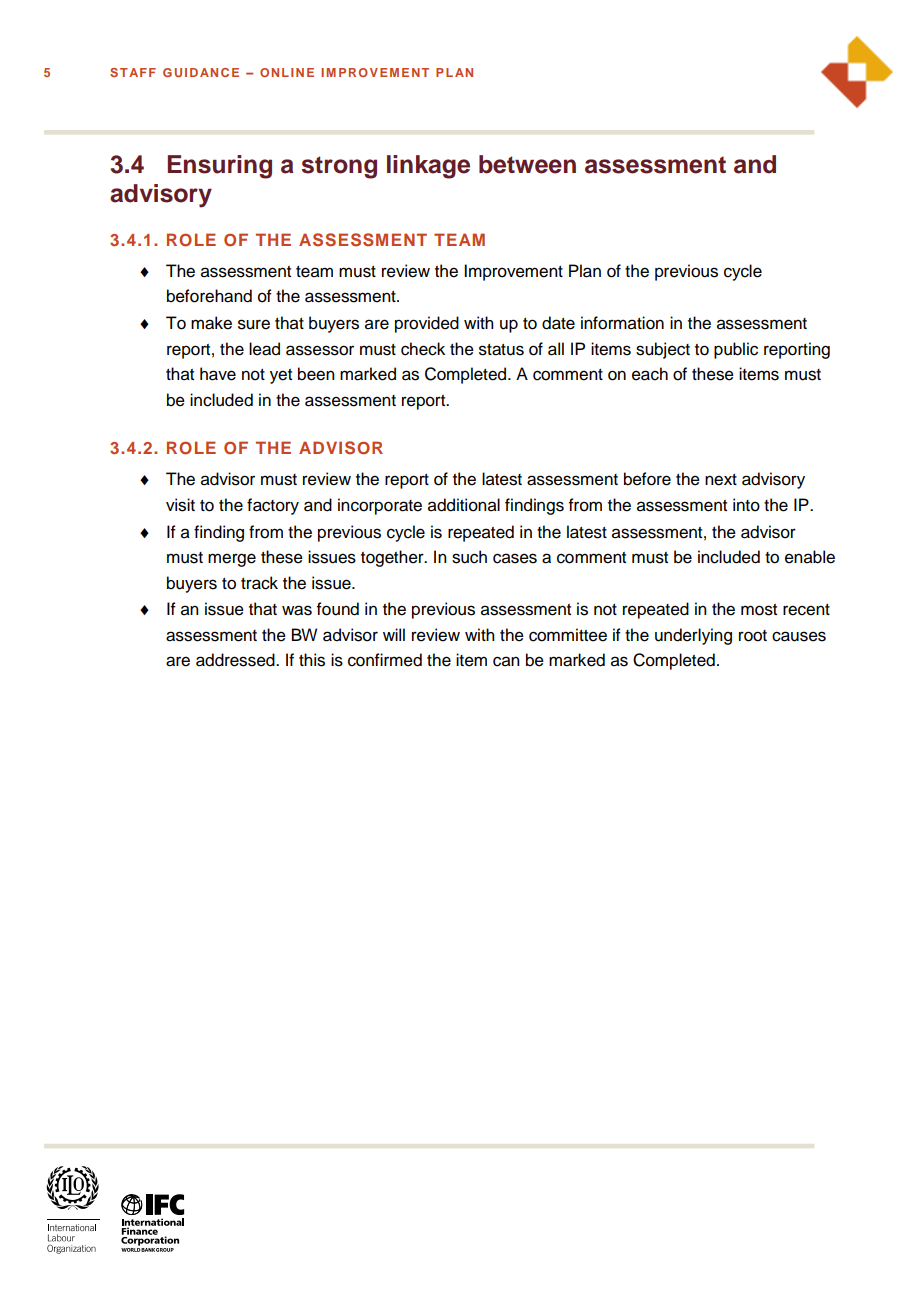  Describe the element at coordinates (464, 505) in the page. I see `additional` at that location.
